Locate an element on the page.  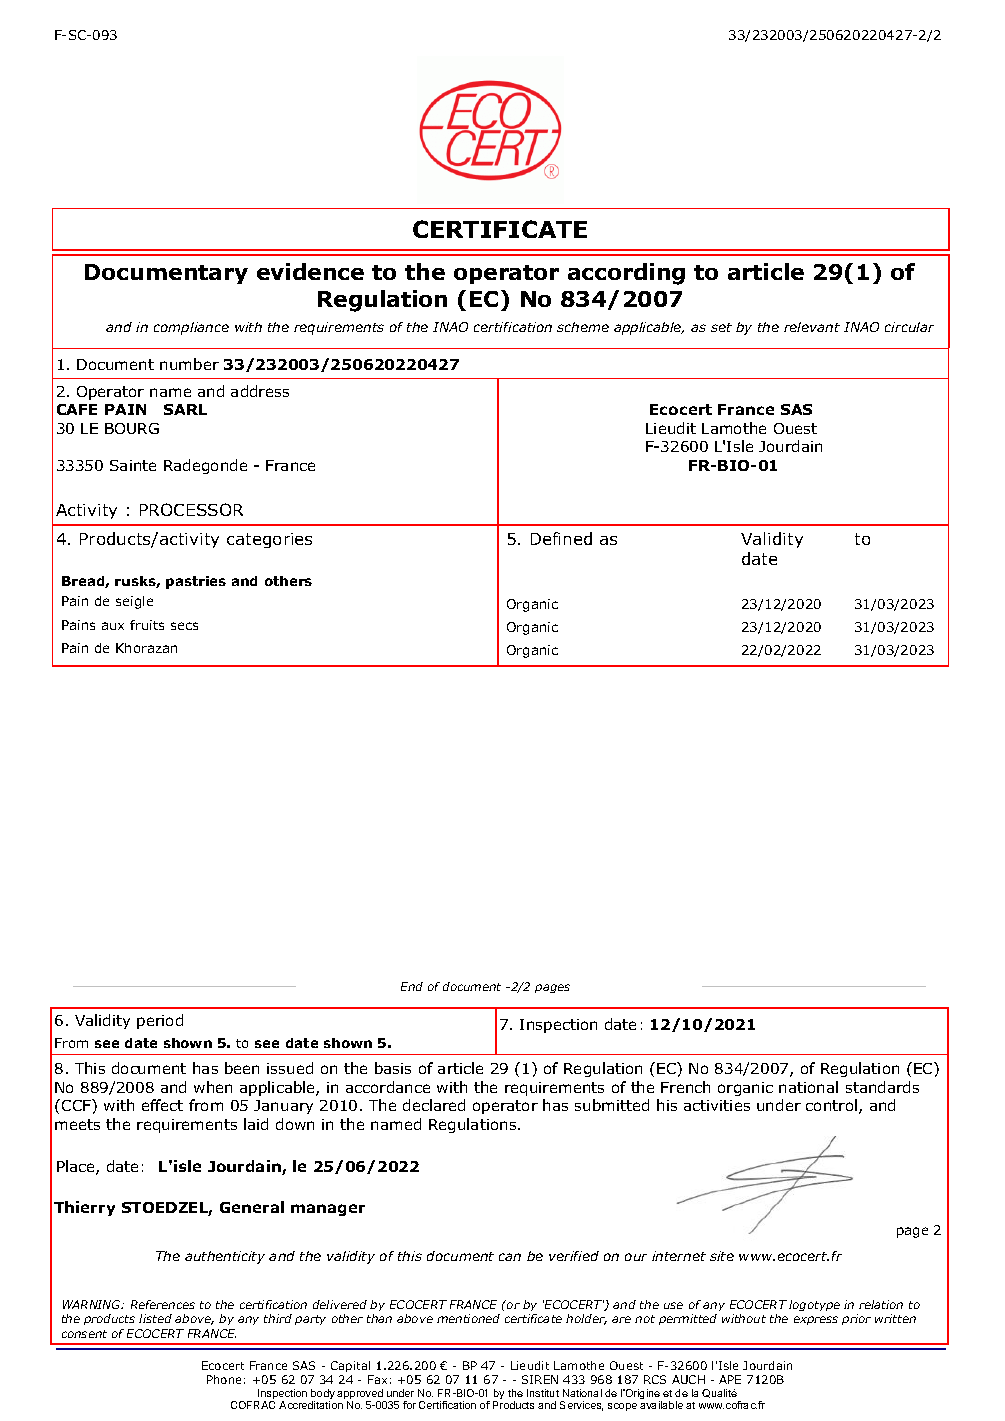
scheme is located at coordinates (583, 327).
